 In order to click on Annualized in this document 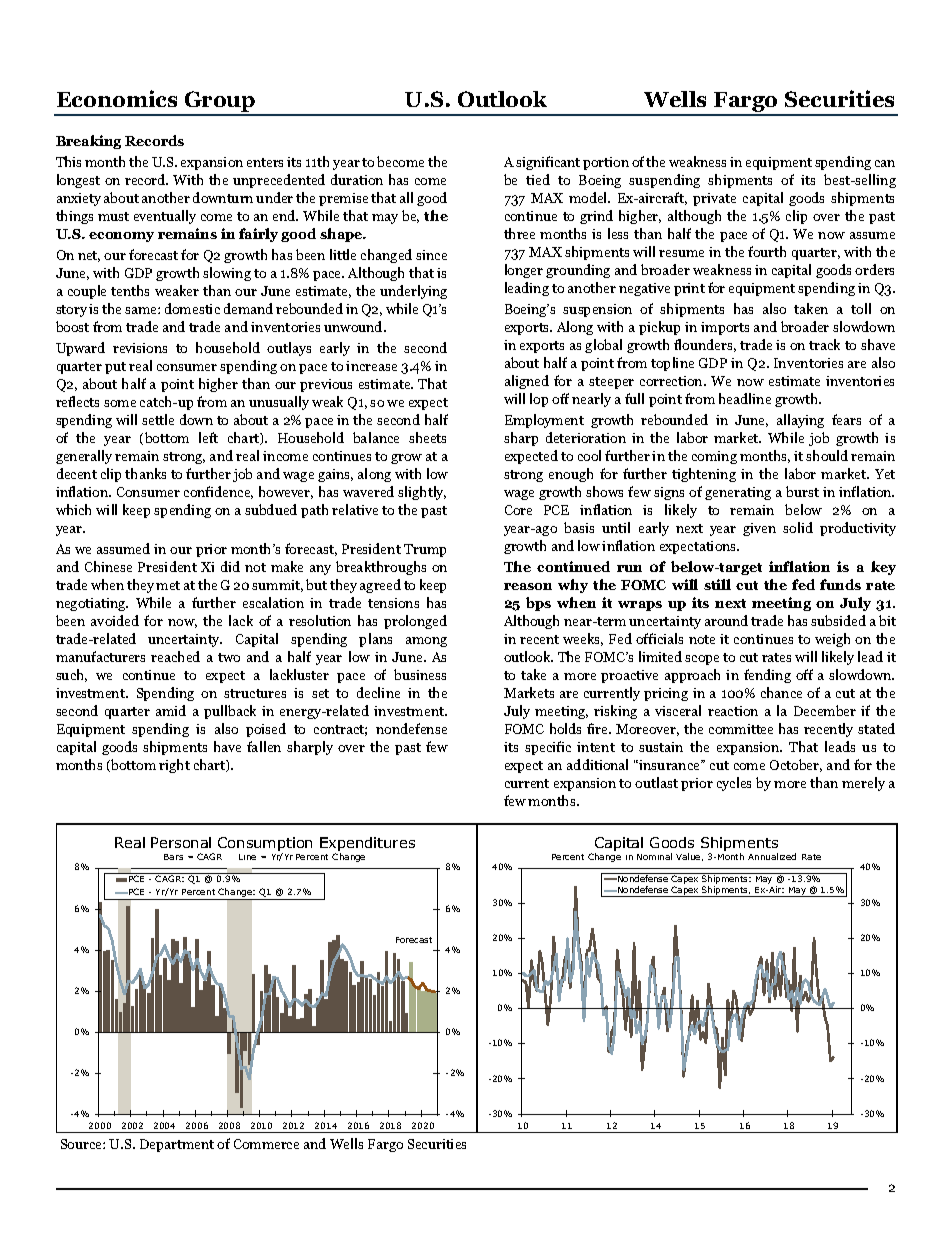, I will do `click(772, 856)`.
